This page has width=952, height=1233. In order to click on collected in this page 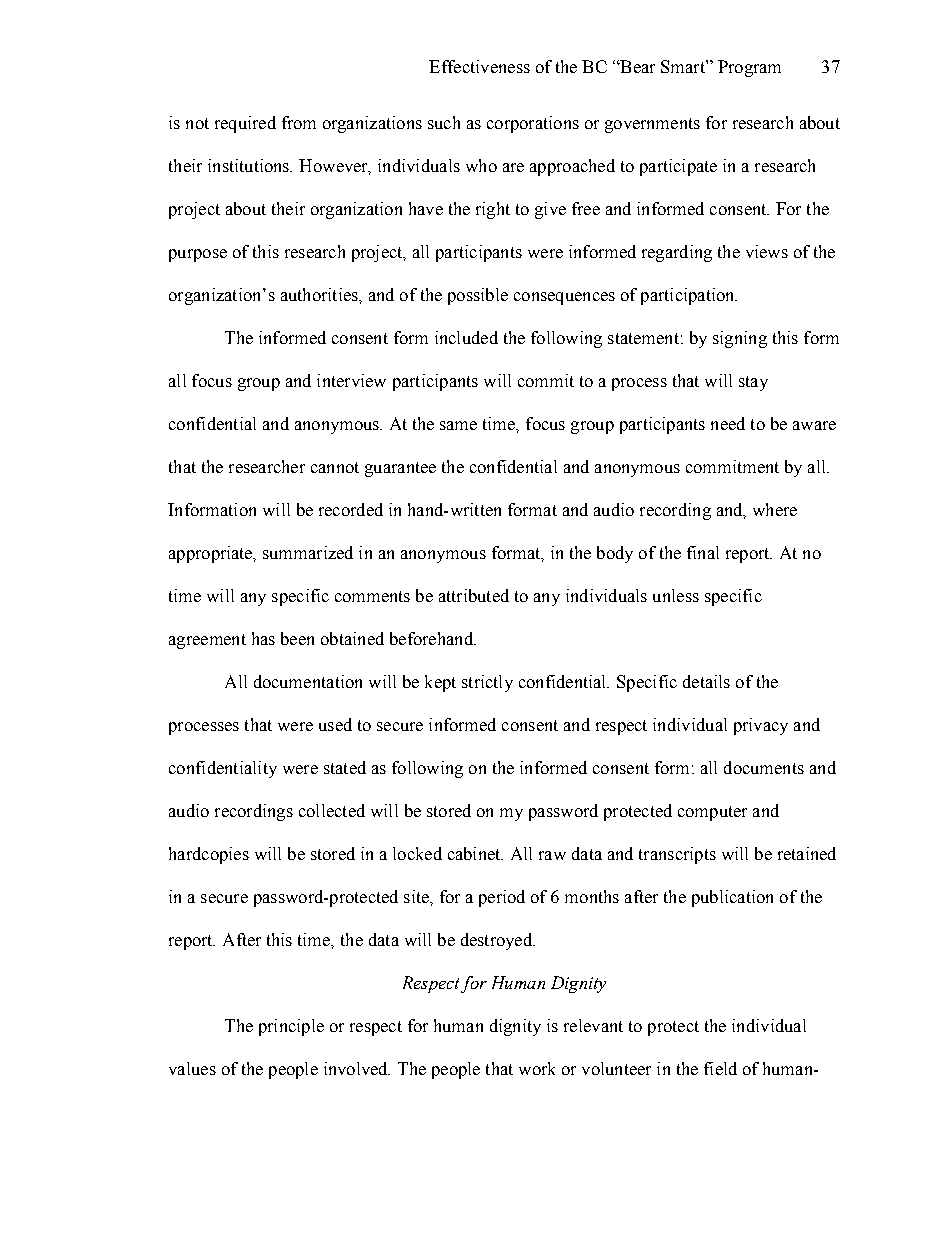, I will do `click(332, 810)`.
